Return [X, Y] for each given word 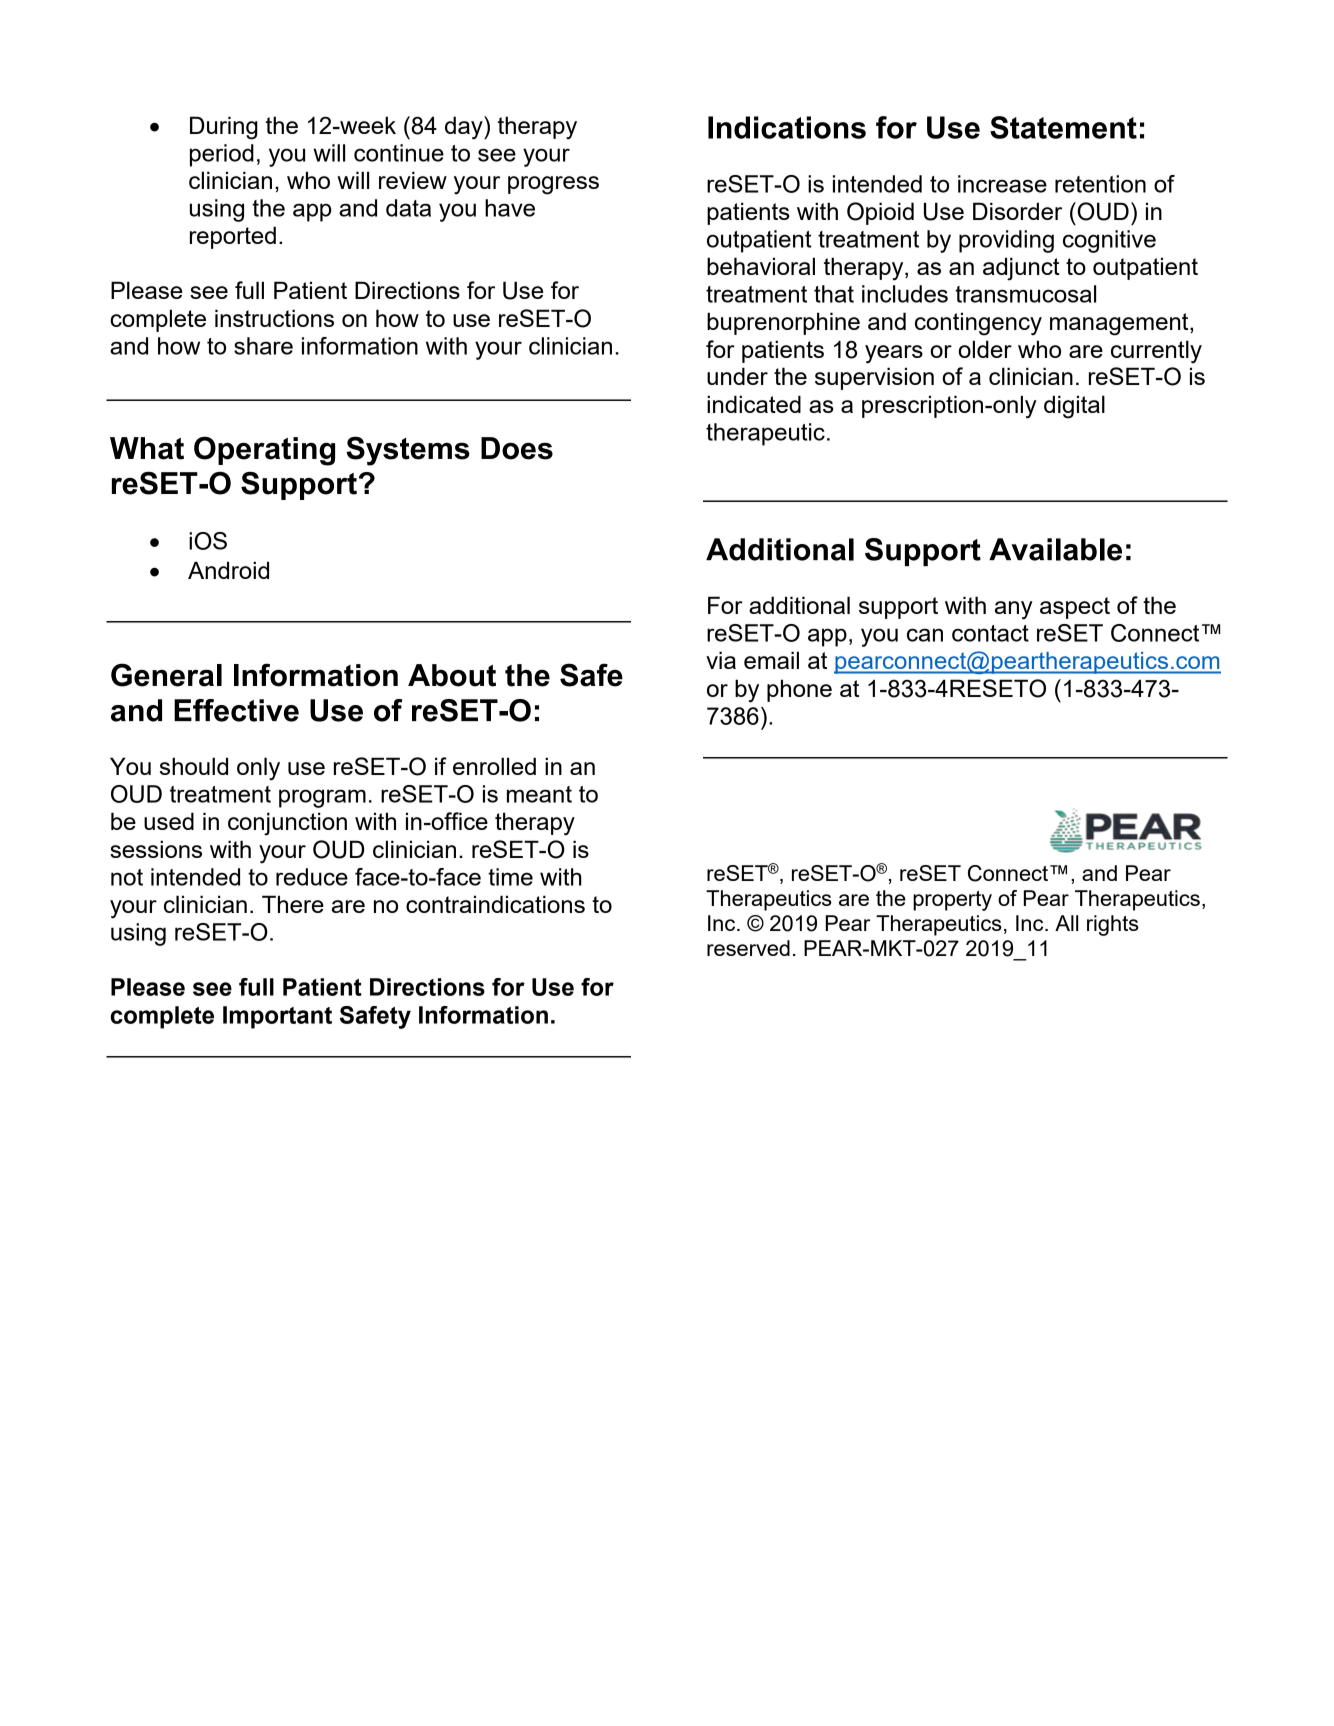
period [222, 155]
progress [553, 185]
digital [1074, 407]
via [721, 660]
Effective [236, 710]
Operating [264, 451]
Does [517, 448]
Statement [1063, 127]
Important [277, 1017]
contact [990, 633]
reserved [748, 948]
